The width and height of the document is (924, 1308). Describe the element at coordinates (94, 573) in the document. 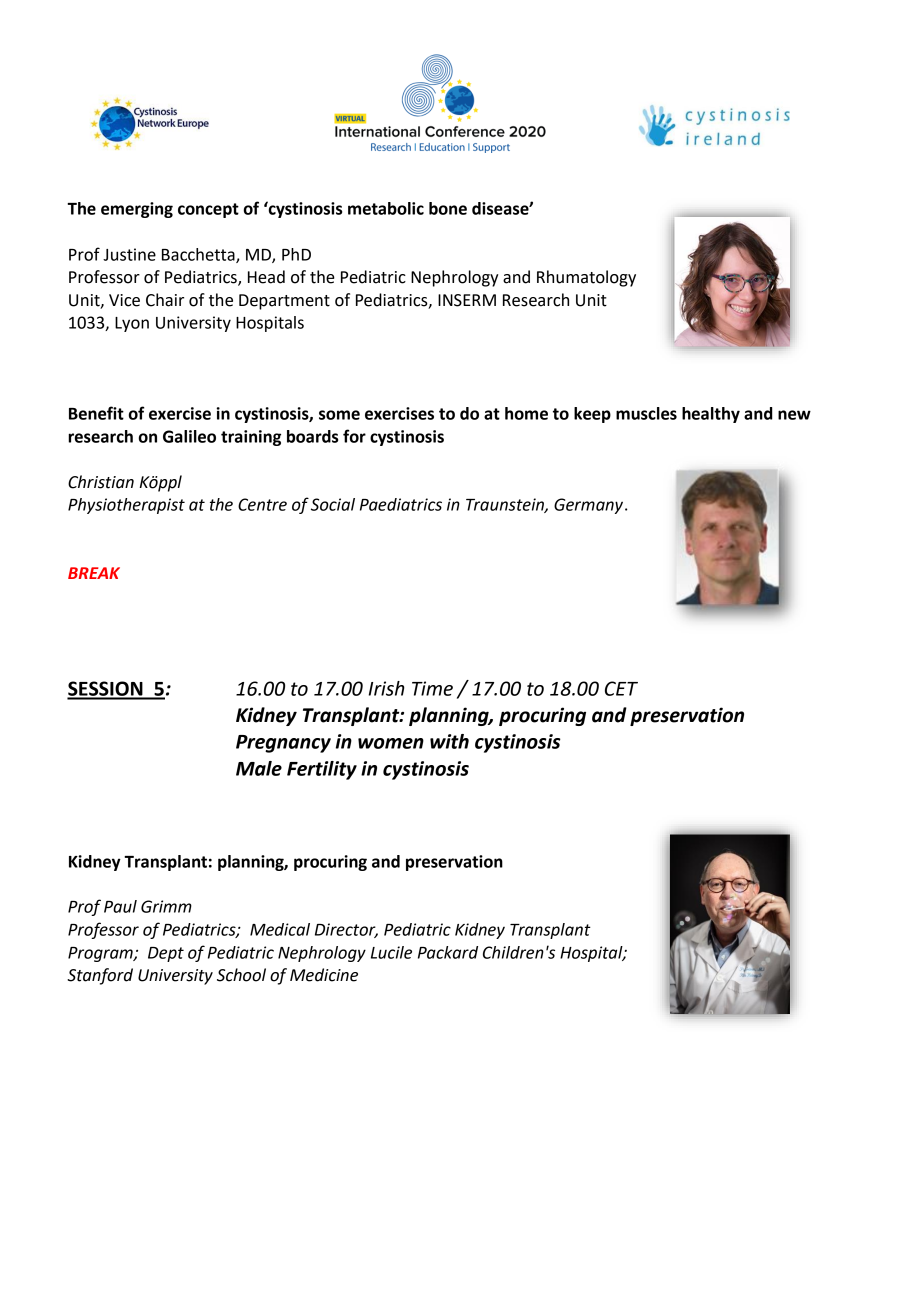

I see `BREAK` at that location.
